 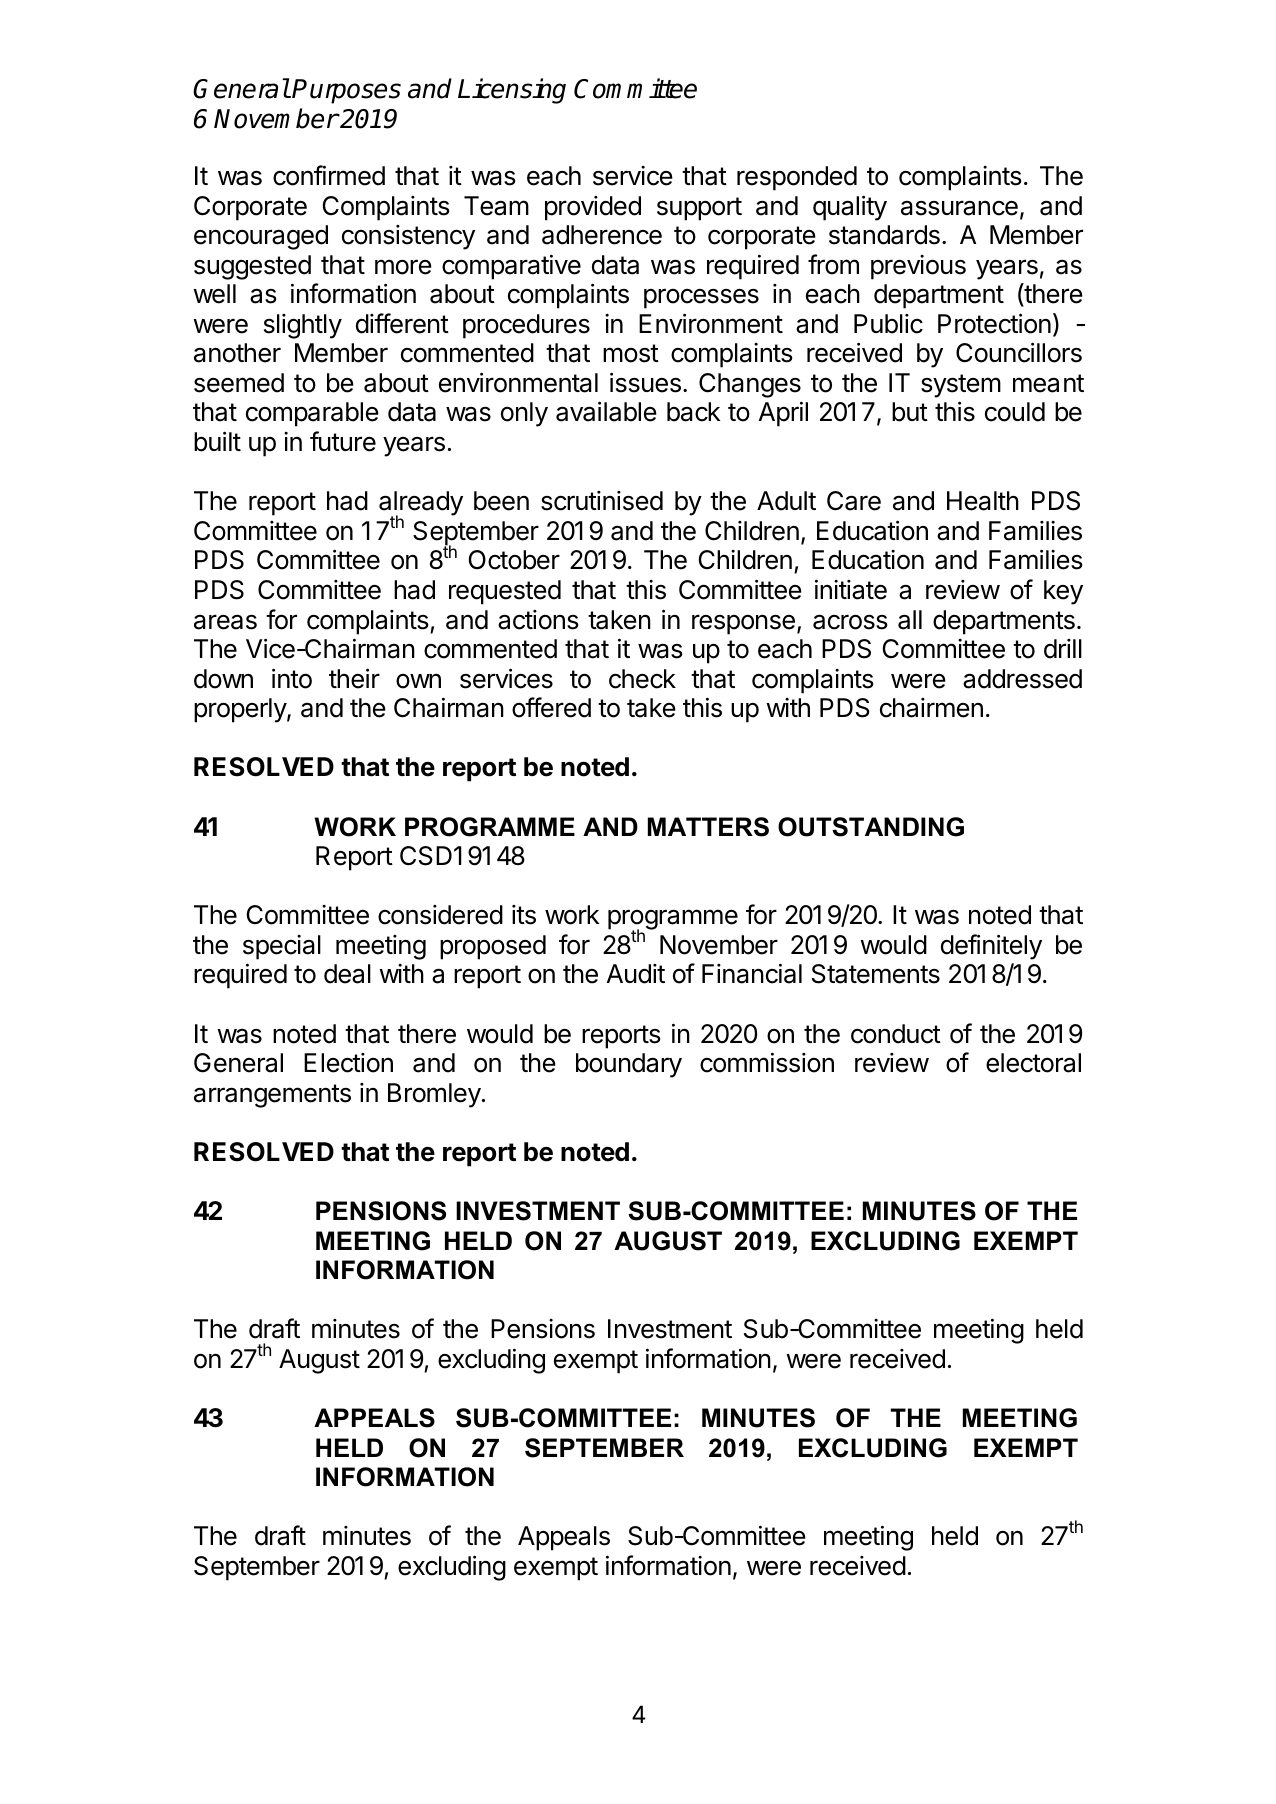 I want to click on but, so click(x=910, y=412).
